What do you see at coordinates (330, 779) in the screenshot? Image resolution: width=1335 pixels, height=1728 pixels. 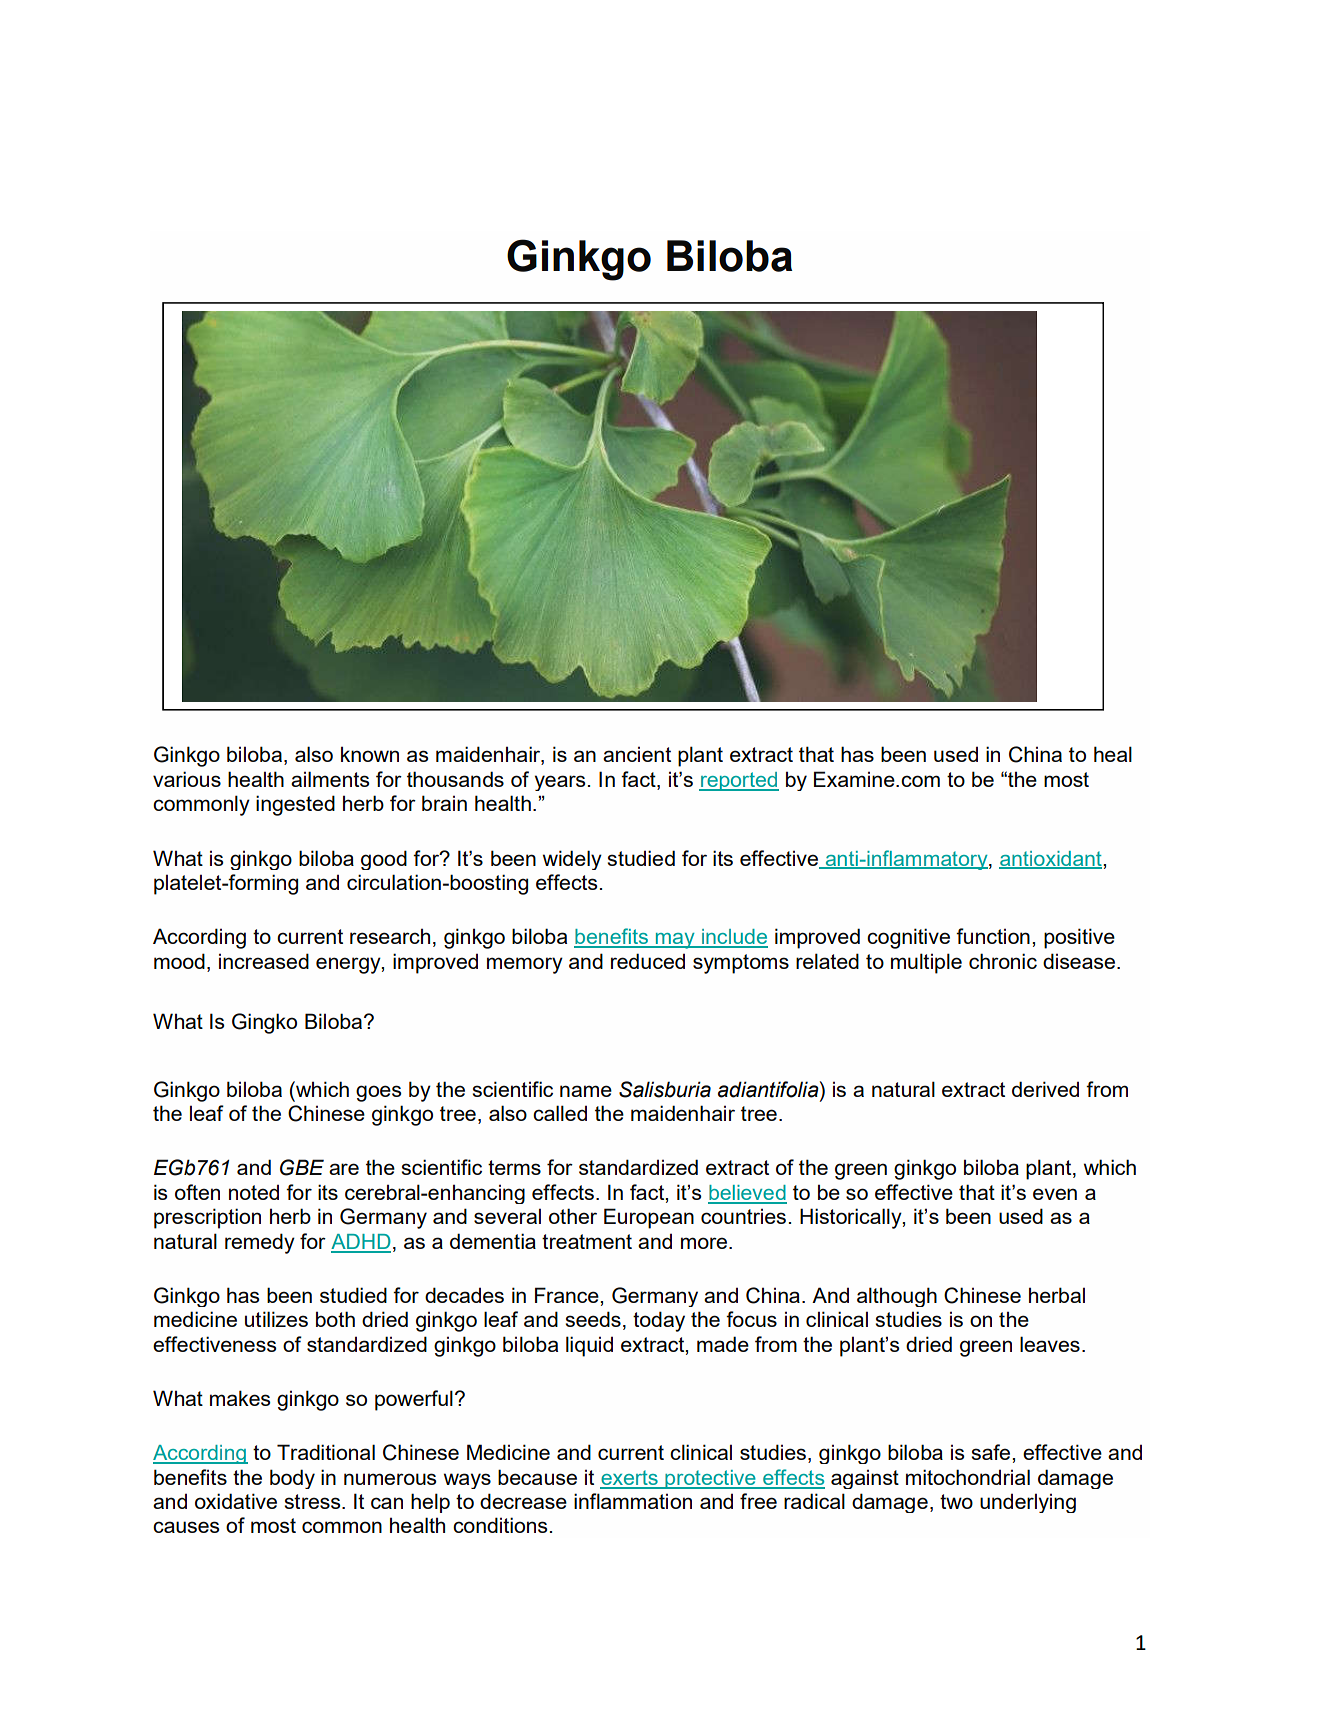 I see `ailments` at bounding box center [330, 779].
